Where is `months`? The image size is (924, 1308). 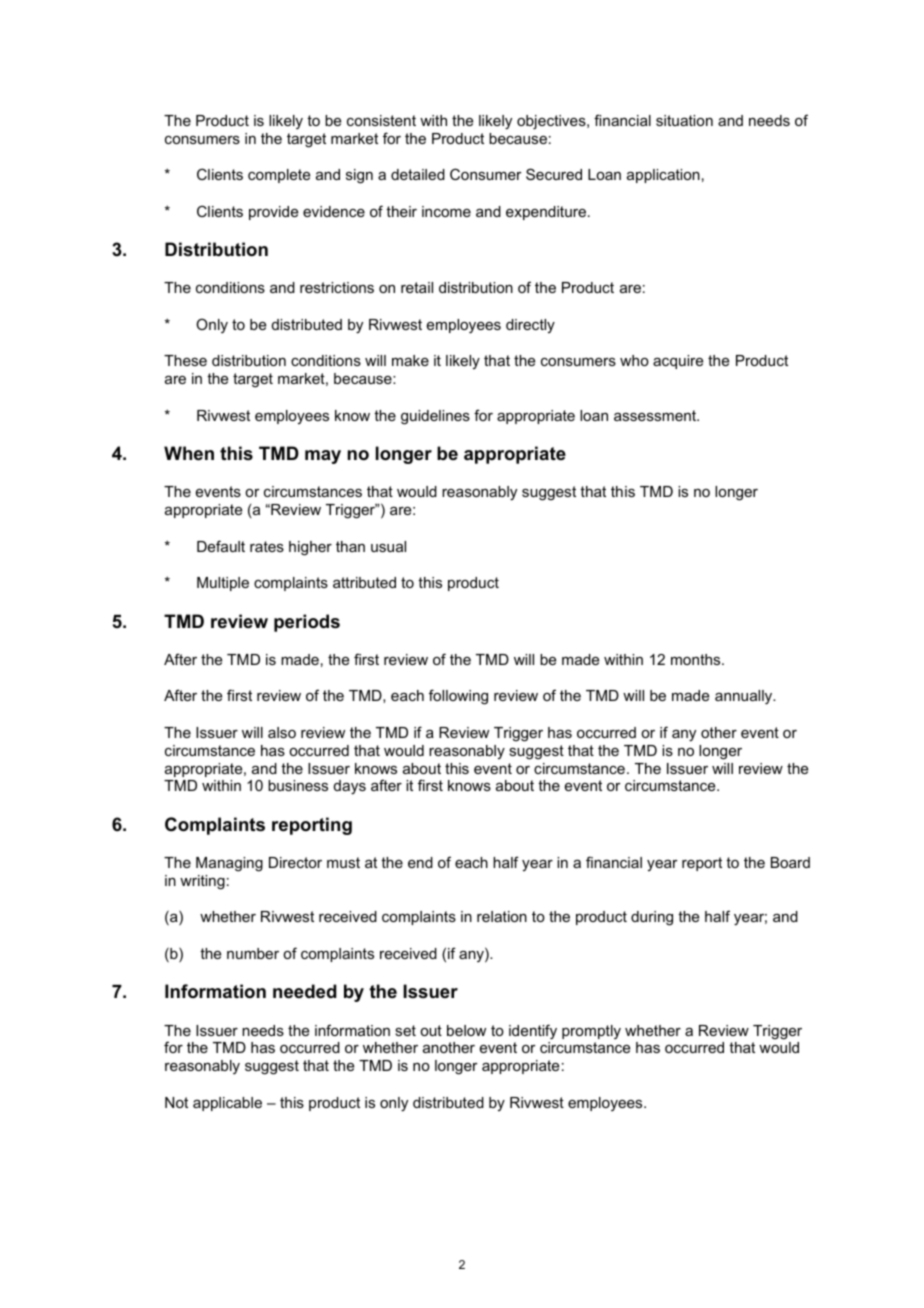 months is located at coordinates (697, 659).
